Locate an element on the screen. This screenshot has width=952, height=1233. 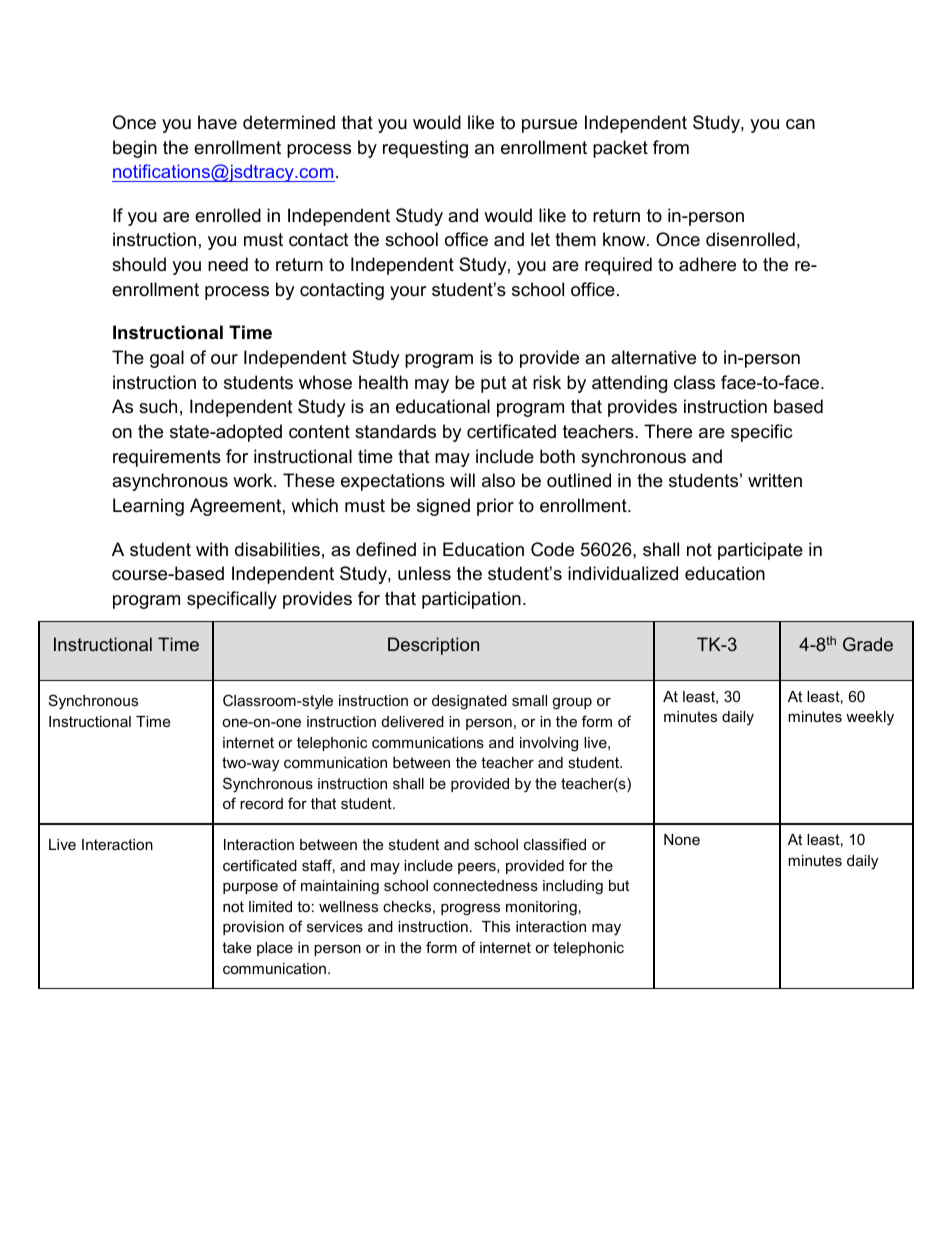
There is located at coordinates (668, 431).
